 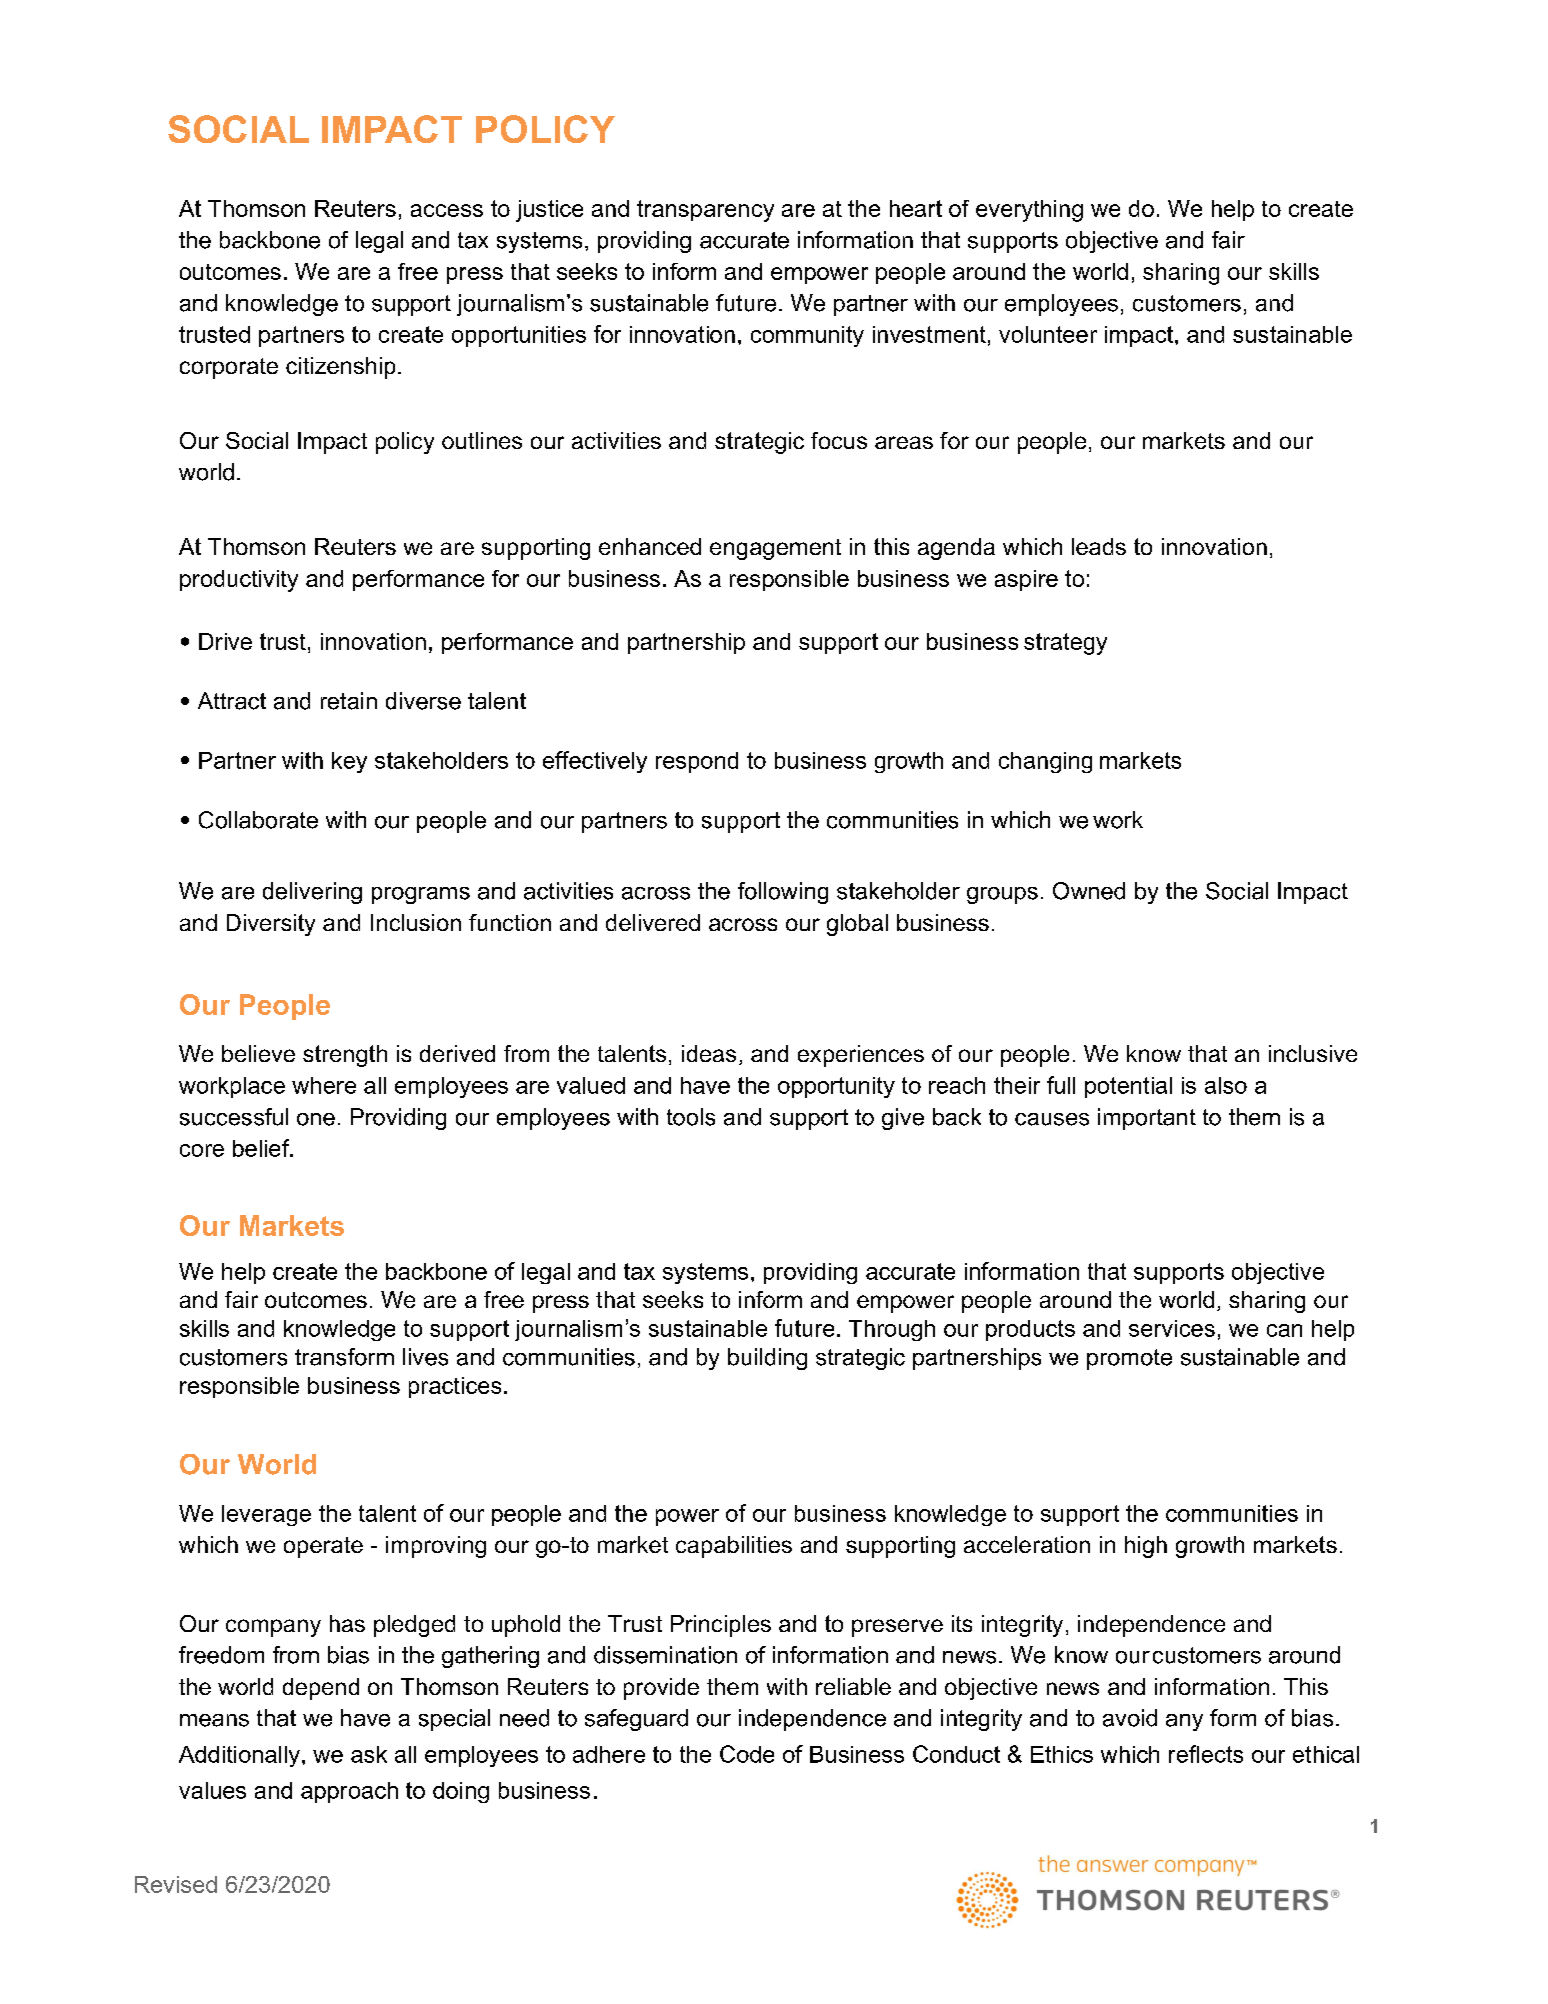 I want to click on services, so click(x=1172, y=1328).
